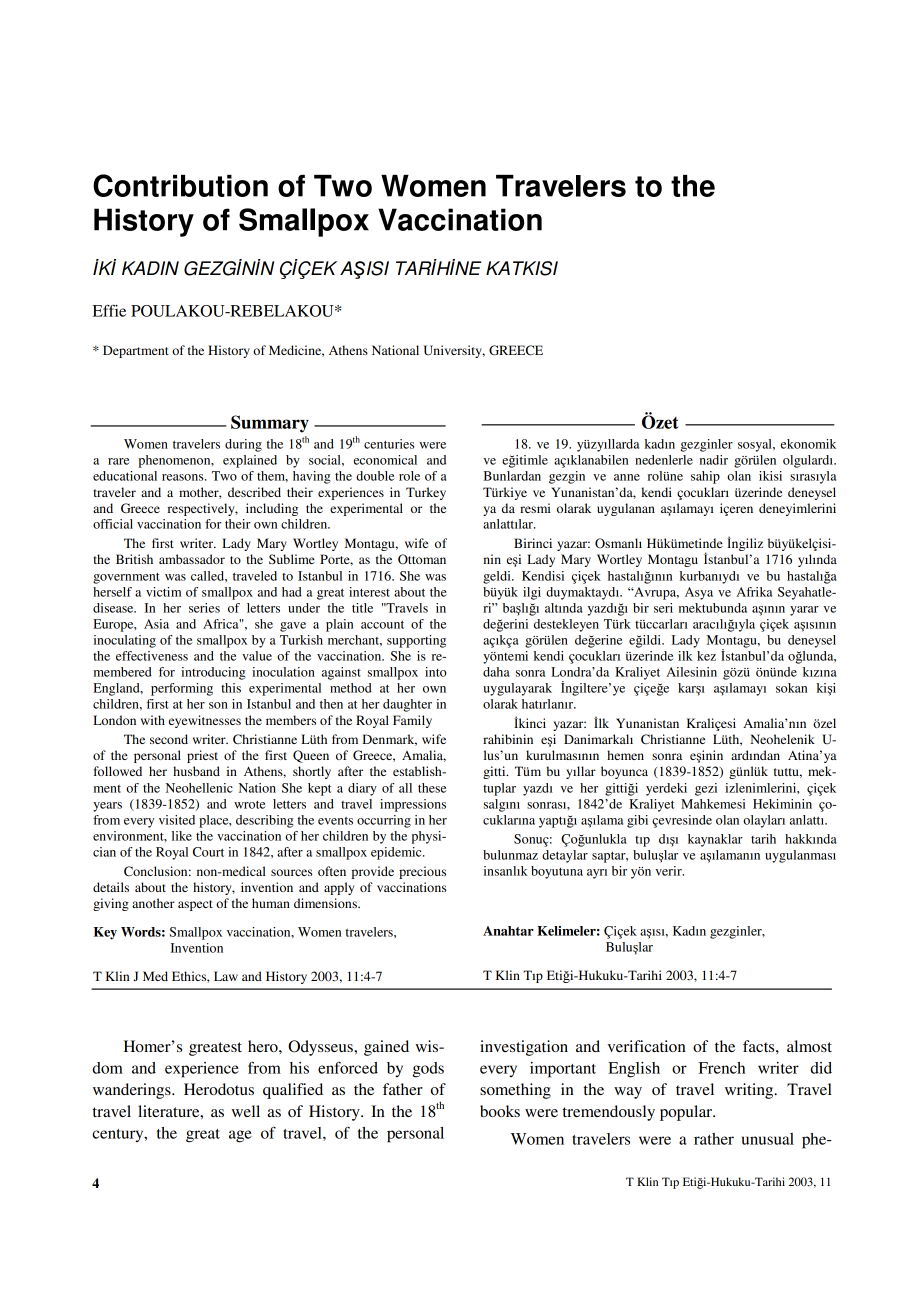  Describe the element at coordinates (760, 1046) in the image. I see `facts` at that location.
